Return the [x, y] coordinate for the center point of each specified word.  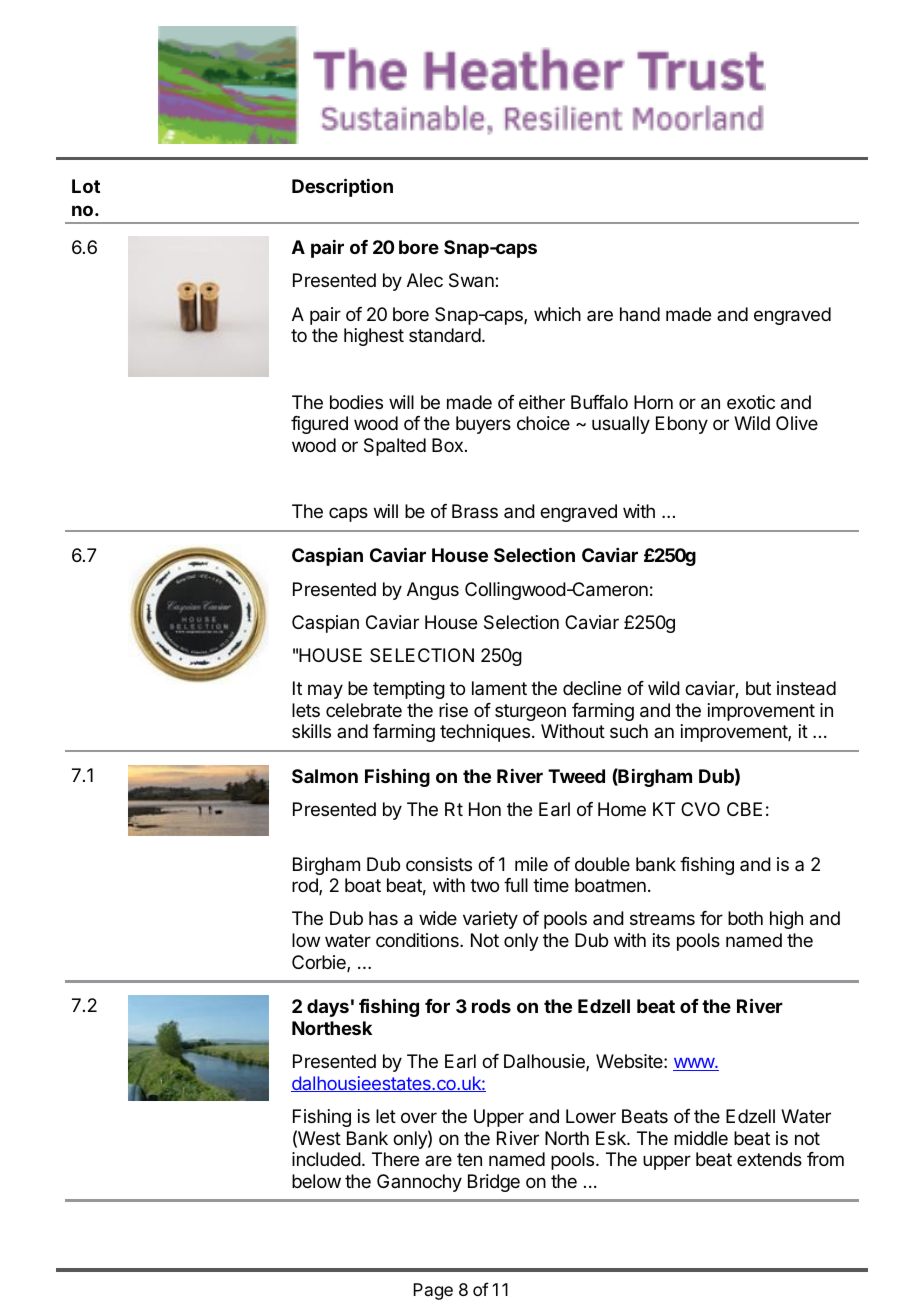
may [325, 691]
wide [438, 918]
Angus [433, 591]
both [745, 918]
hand [640, 314]
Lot [86, 186]
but [758, 688]
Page [433, 1291]
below [316, 1181]
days [328, 1008]
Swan [472, 280]
